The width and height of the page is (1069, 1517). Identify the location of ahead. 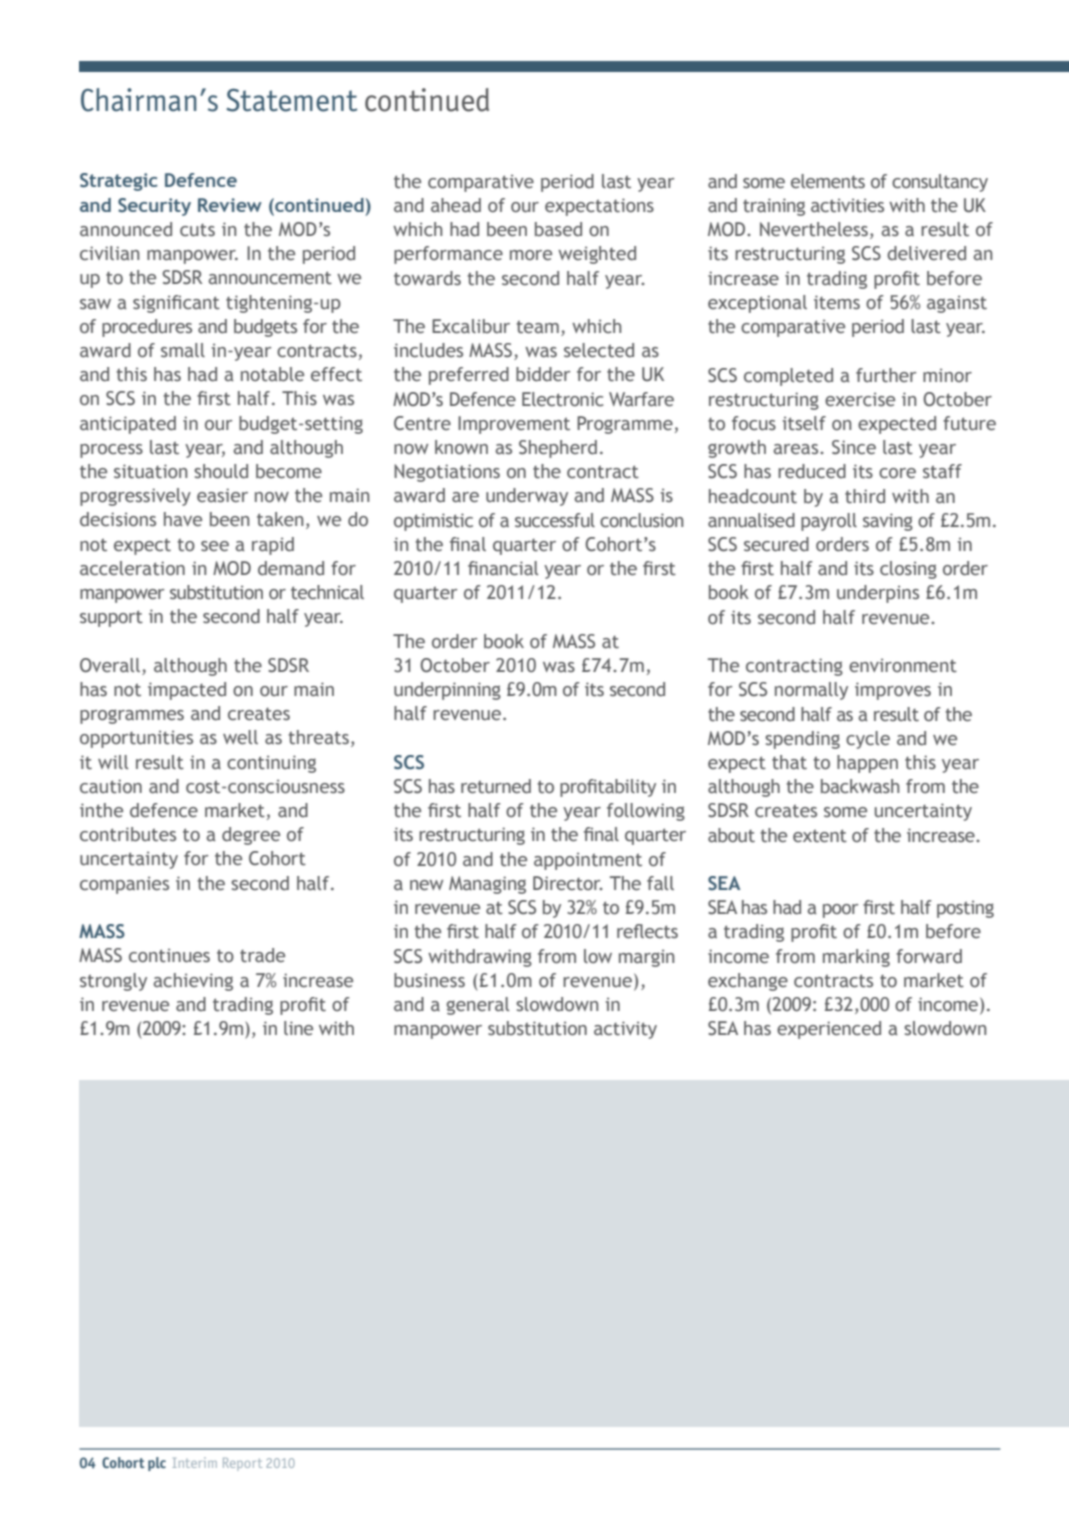
(456, 205).
